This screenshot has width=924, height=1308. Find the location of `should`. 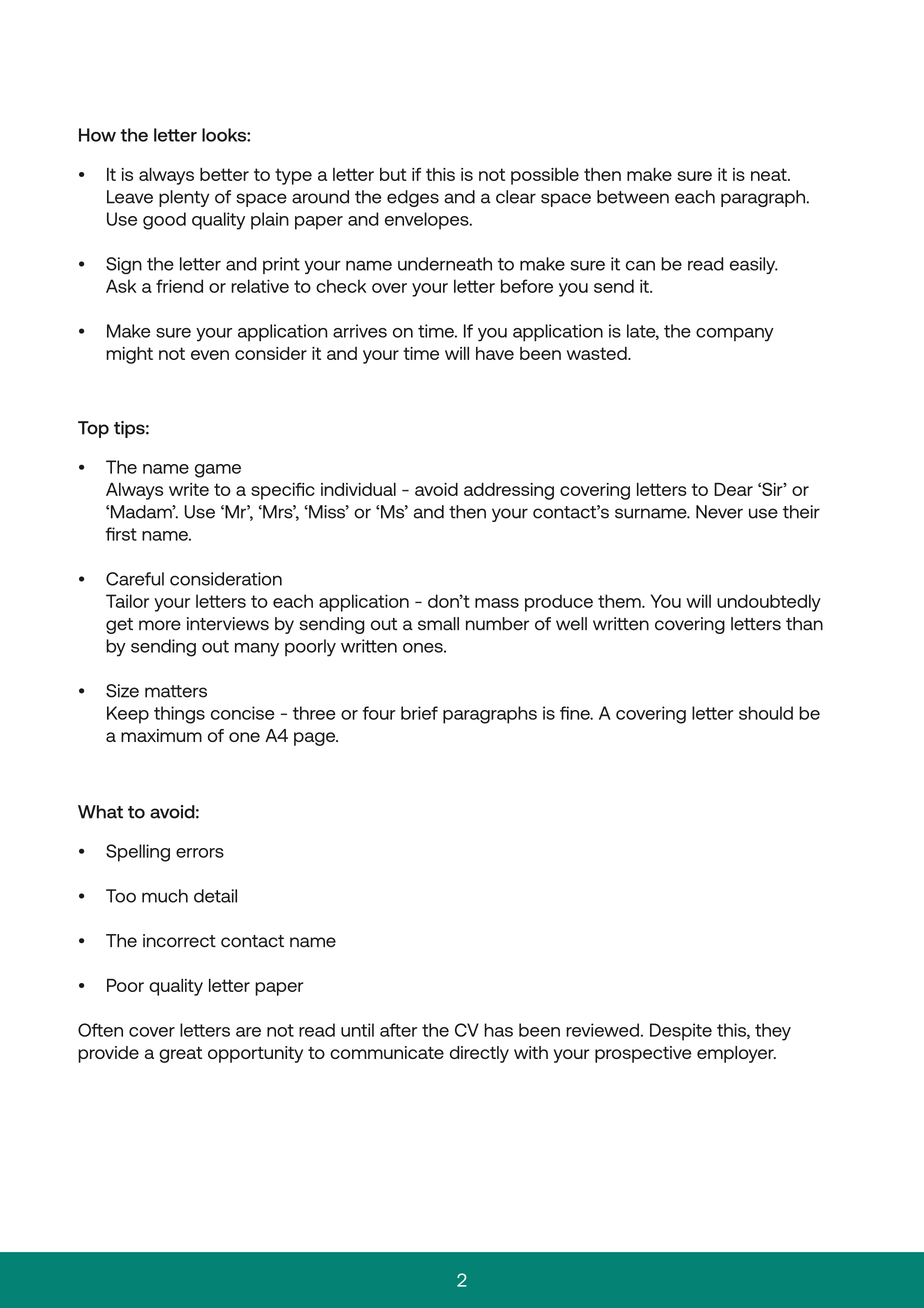

should is located at coordinates (766, 713).
